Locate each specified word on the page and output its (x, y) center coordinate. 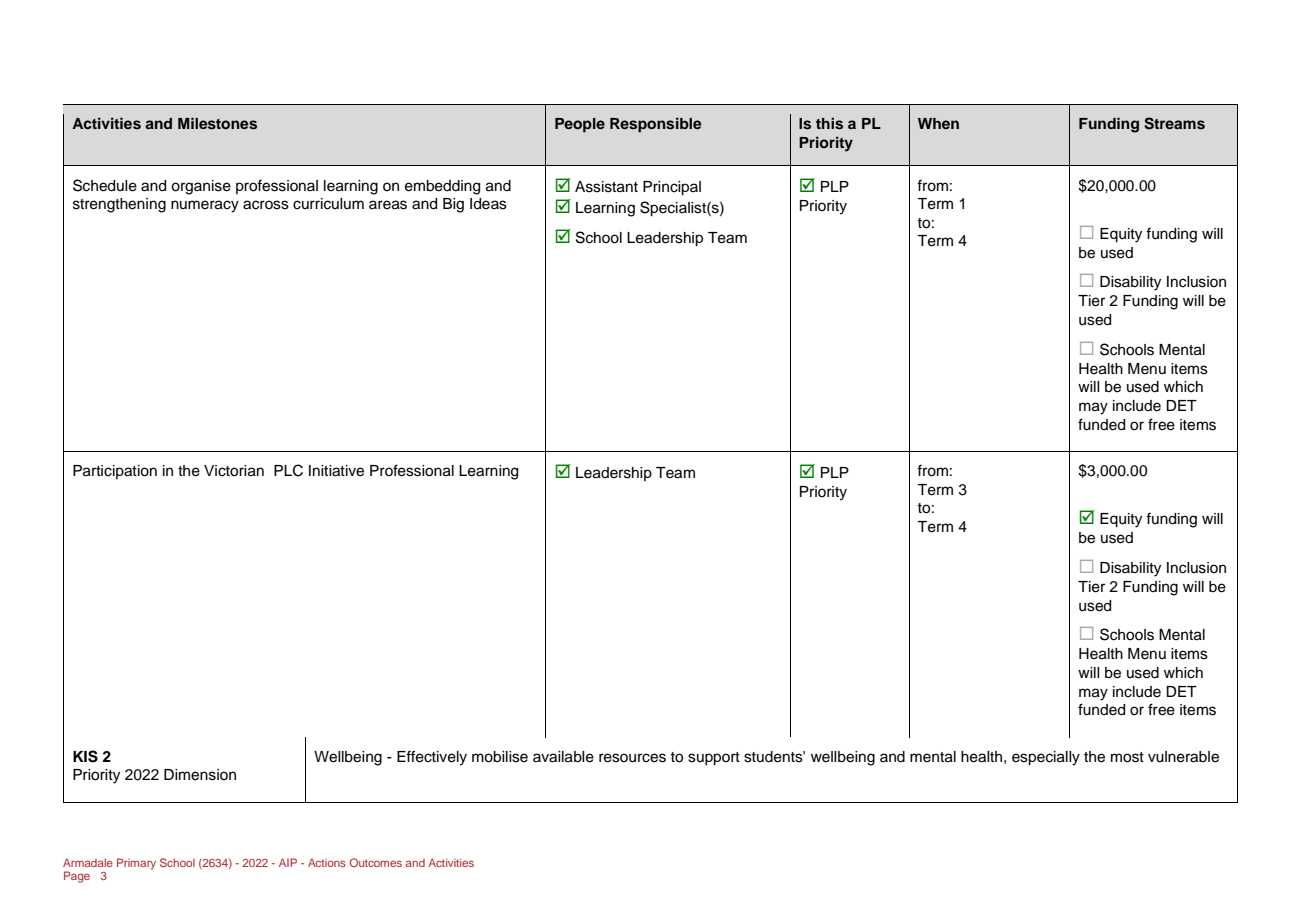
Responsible (655, 125)
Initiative (336, 471)
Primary (136, 864)
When (938, 123)
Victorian (234, 471)
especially (1046, 758)
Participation (115, 472)
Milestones (217, 123)
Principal (672, 188)
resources (632, 758)
